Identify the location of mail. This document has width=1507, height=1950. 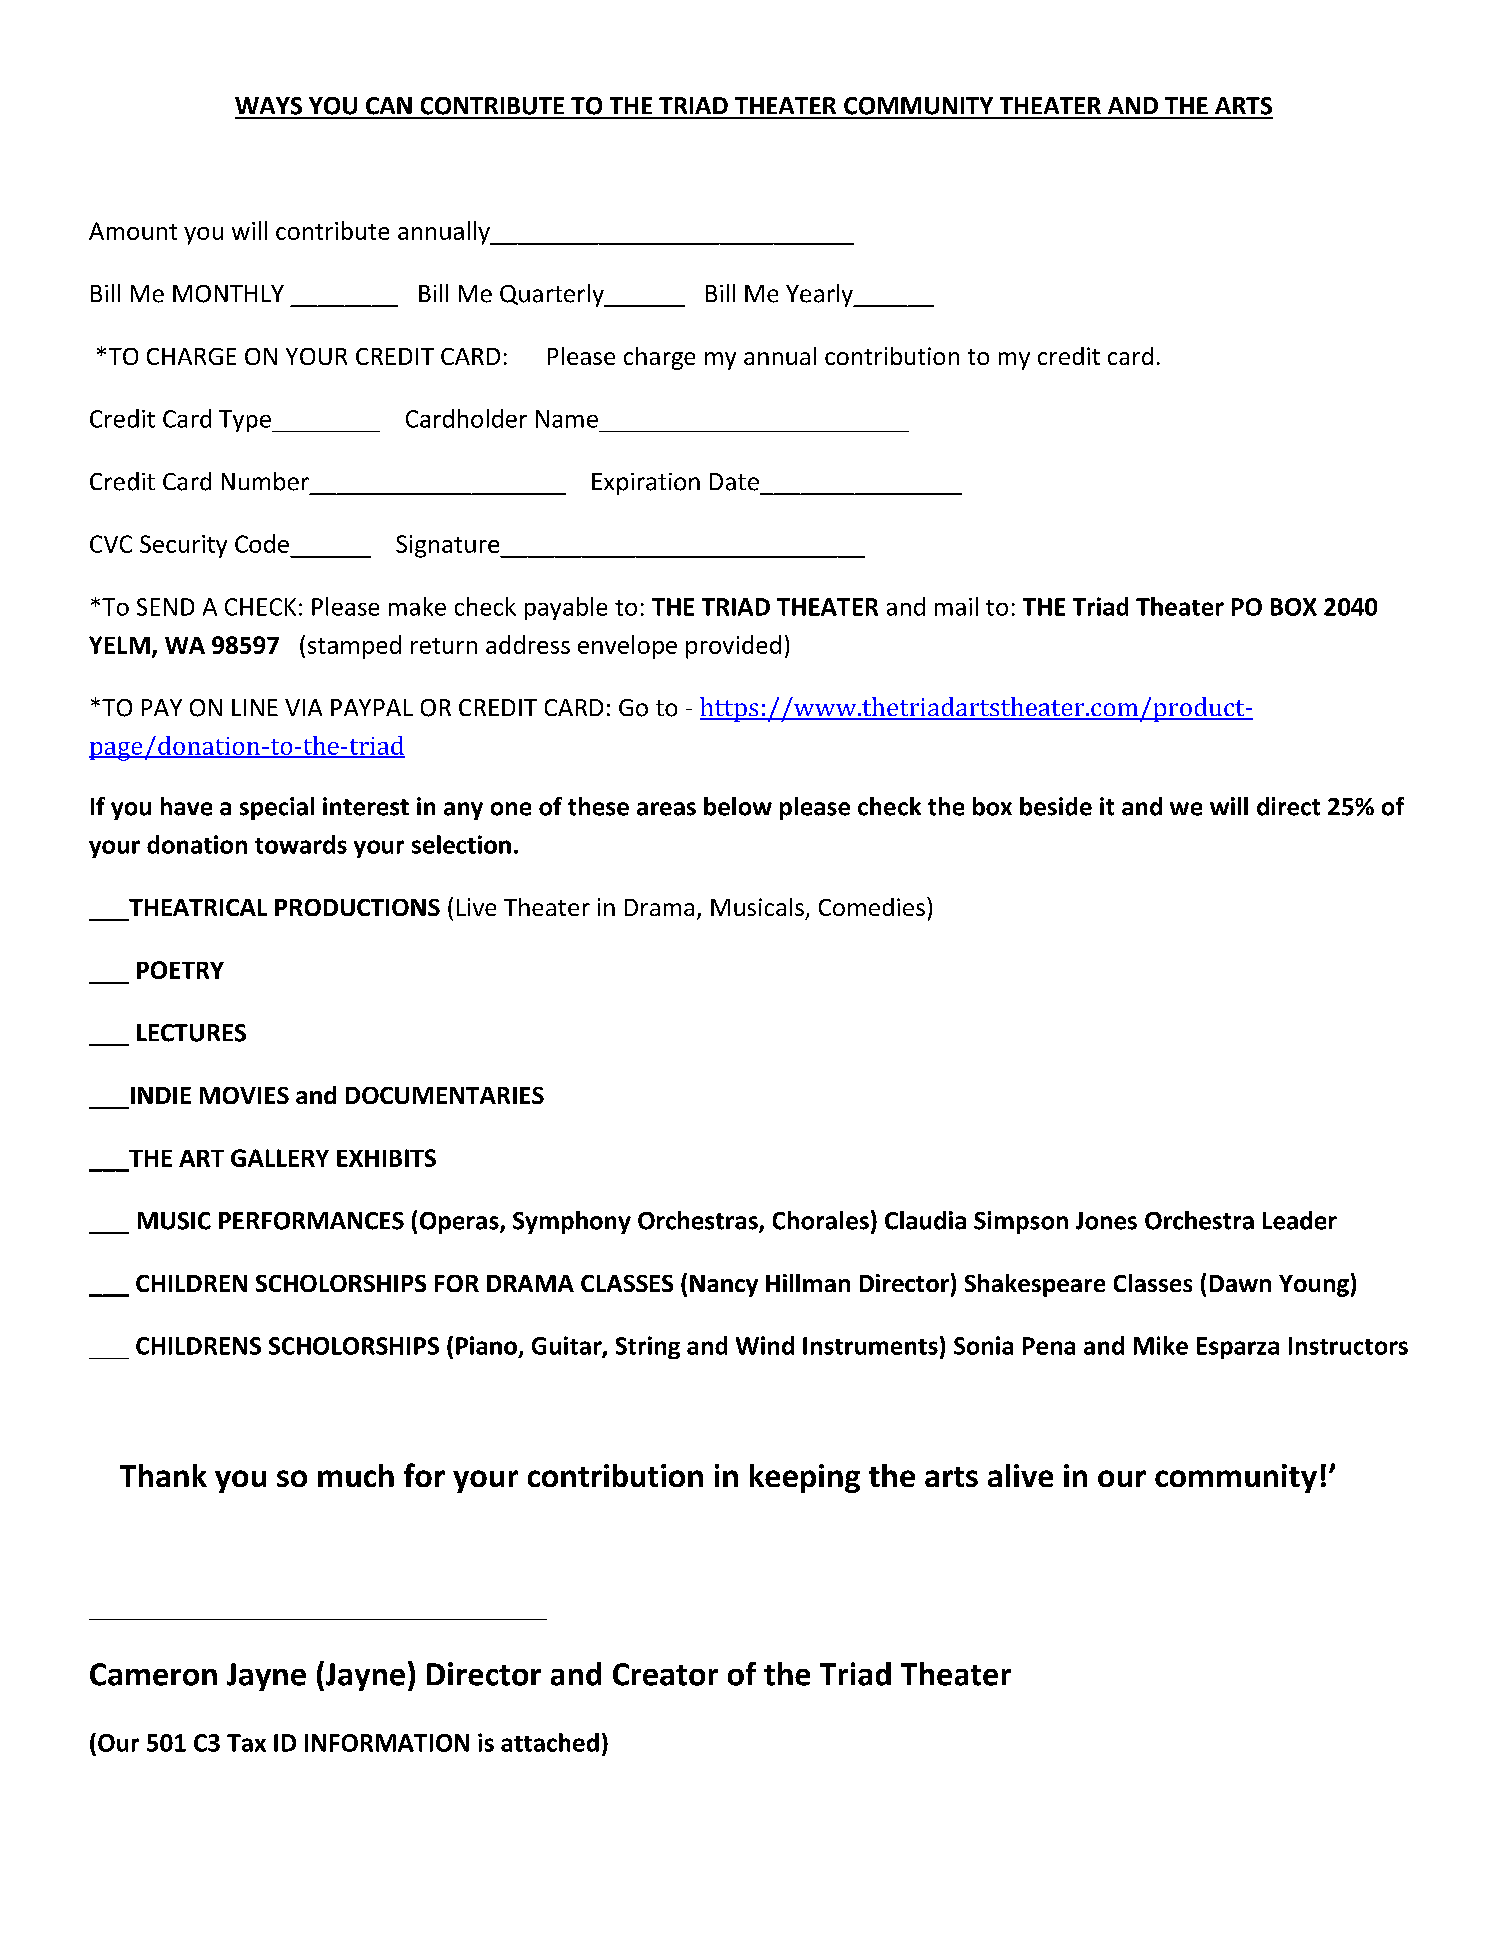
(956, 606).
